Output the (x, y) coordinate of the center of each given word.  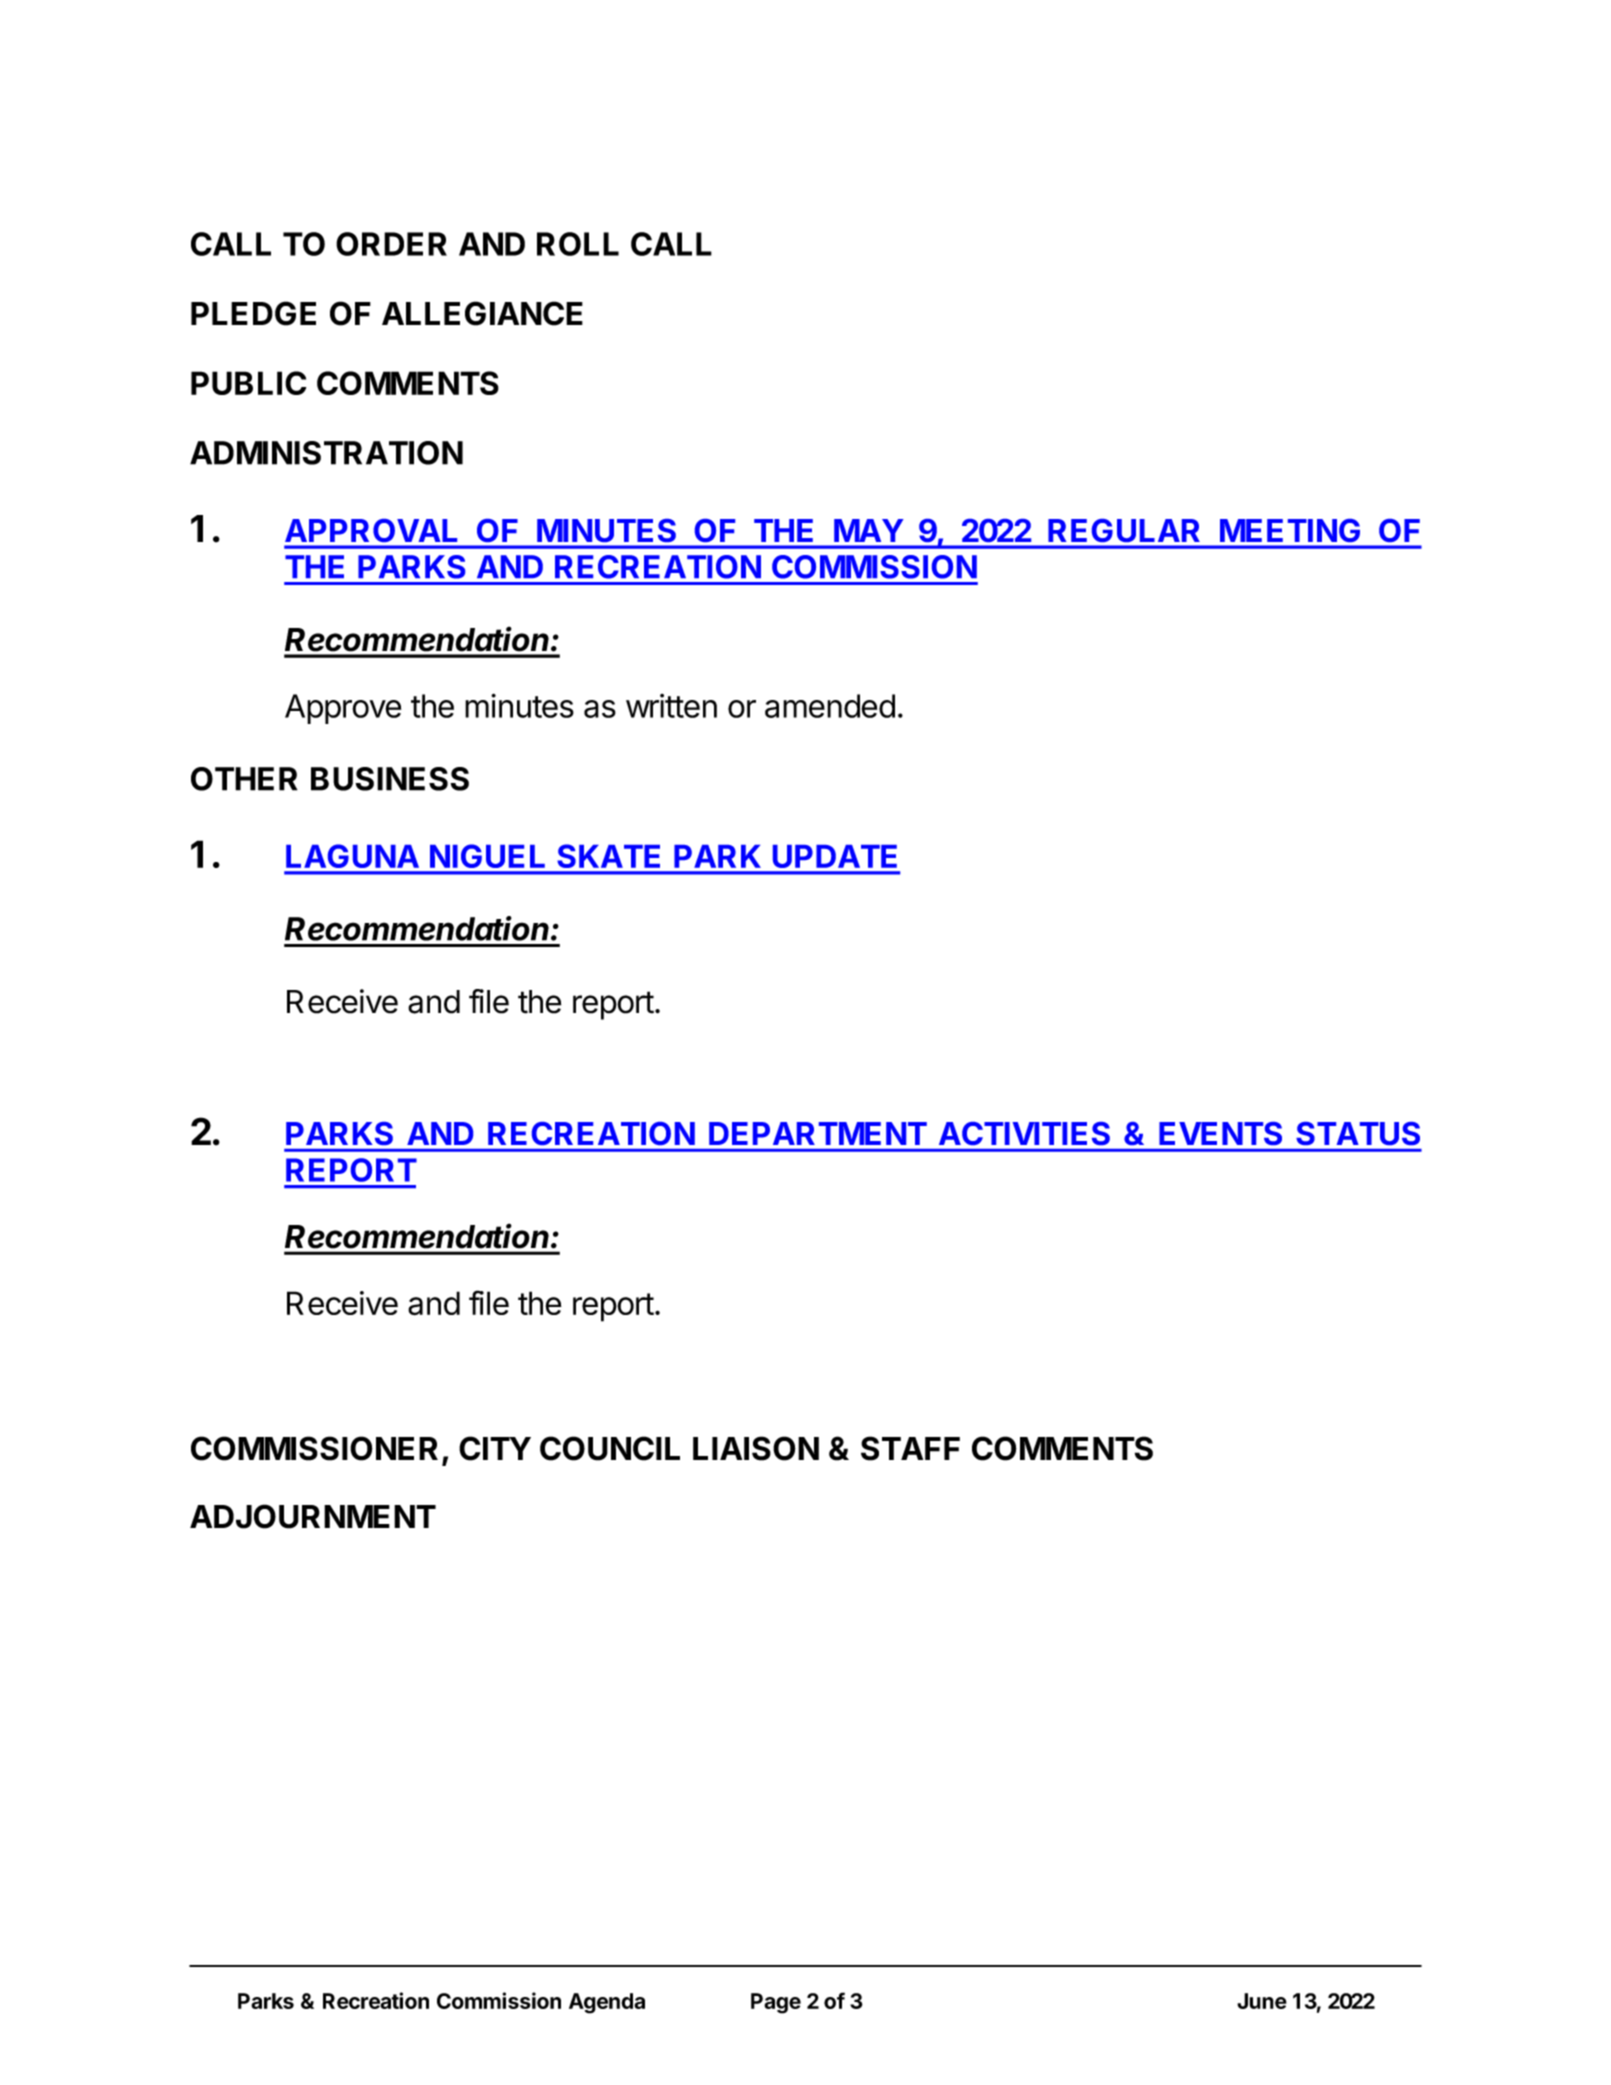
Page (776, 2003)
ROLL (578, 244)
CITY (495, 1448)
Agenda (607, 2003)
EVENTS (1220, 1133)
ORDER (391, 244)
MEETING (1290, 530)
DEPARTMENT (818, 1133)
